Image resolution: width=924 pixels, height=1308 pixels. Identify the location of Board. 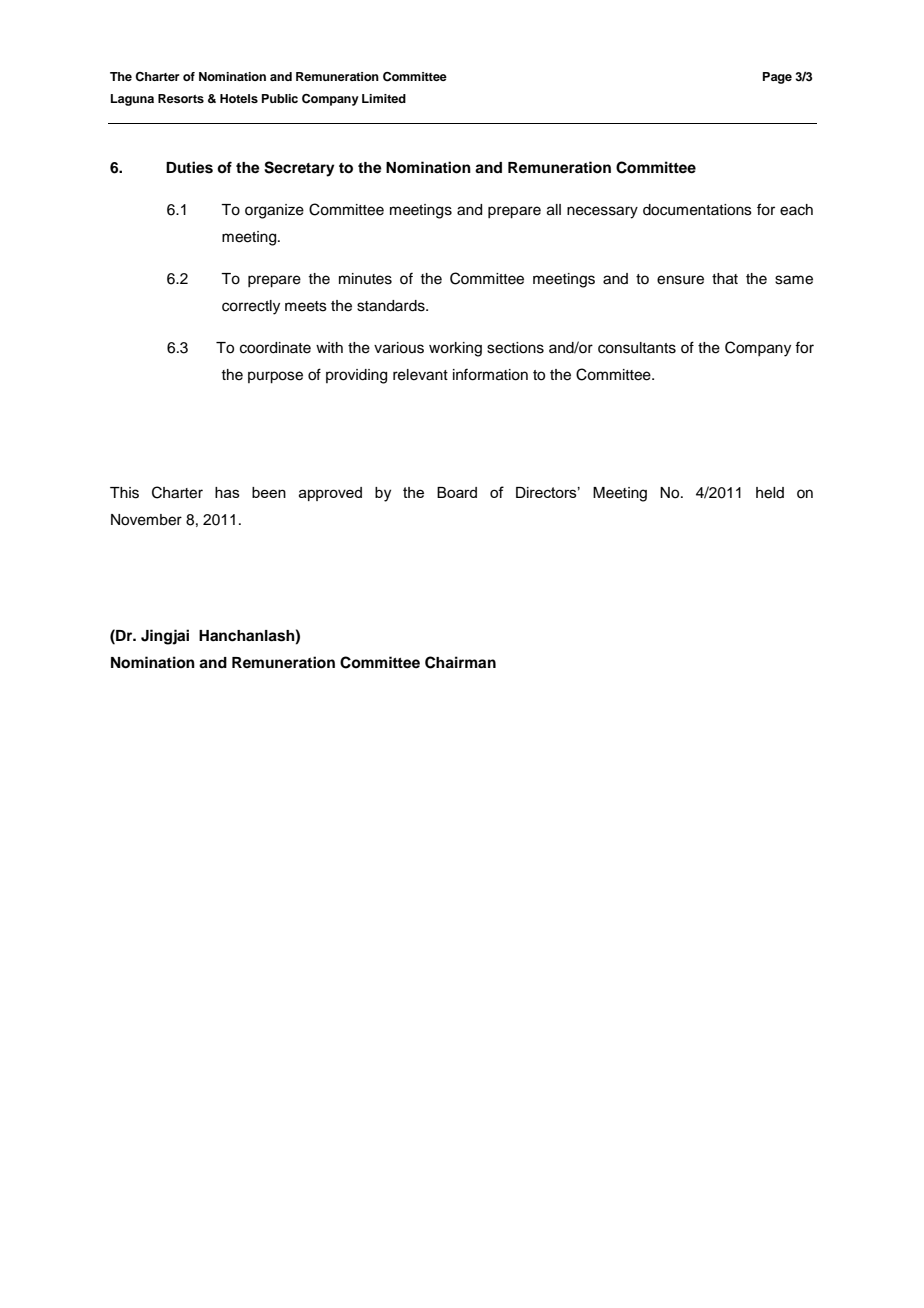
(457, 492).
